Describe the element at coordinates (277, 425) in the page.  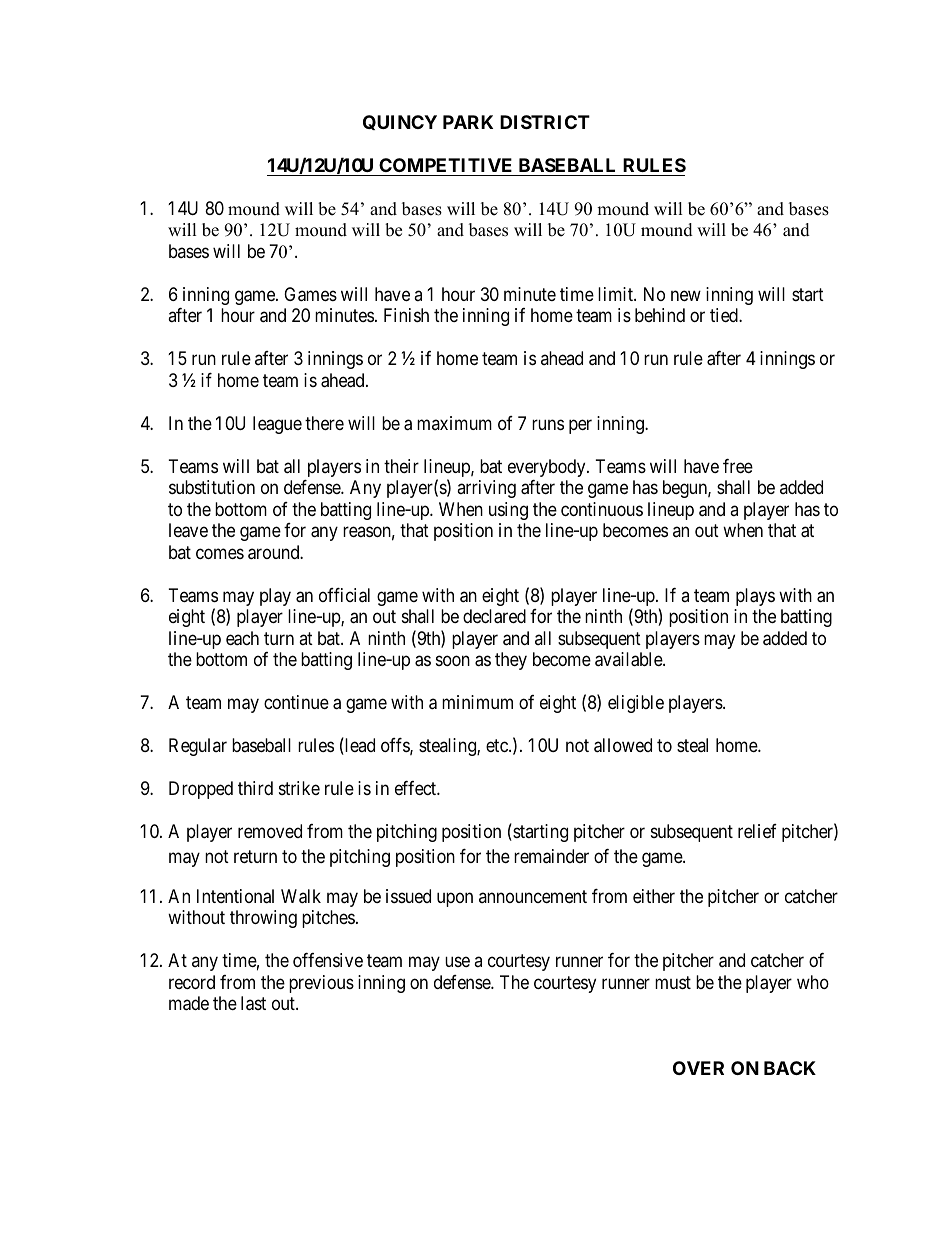
I see `league` at that location.
